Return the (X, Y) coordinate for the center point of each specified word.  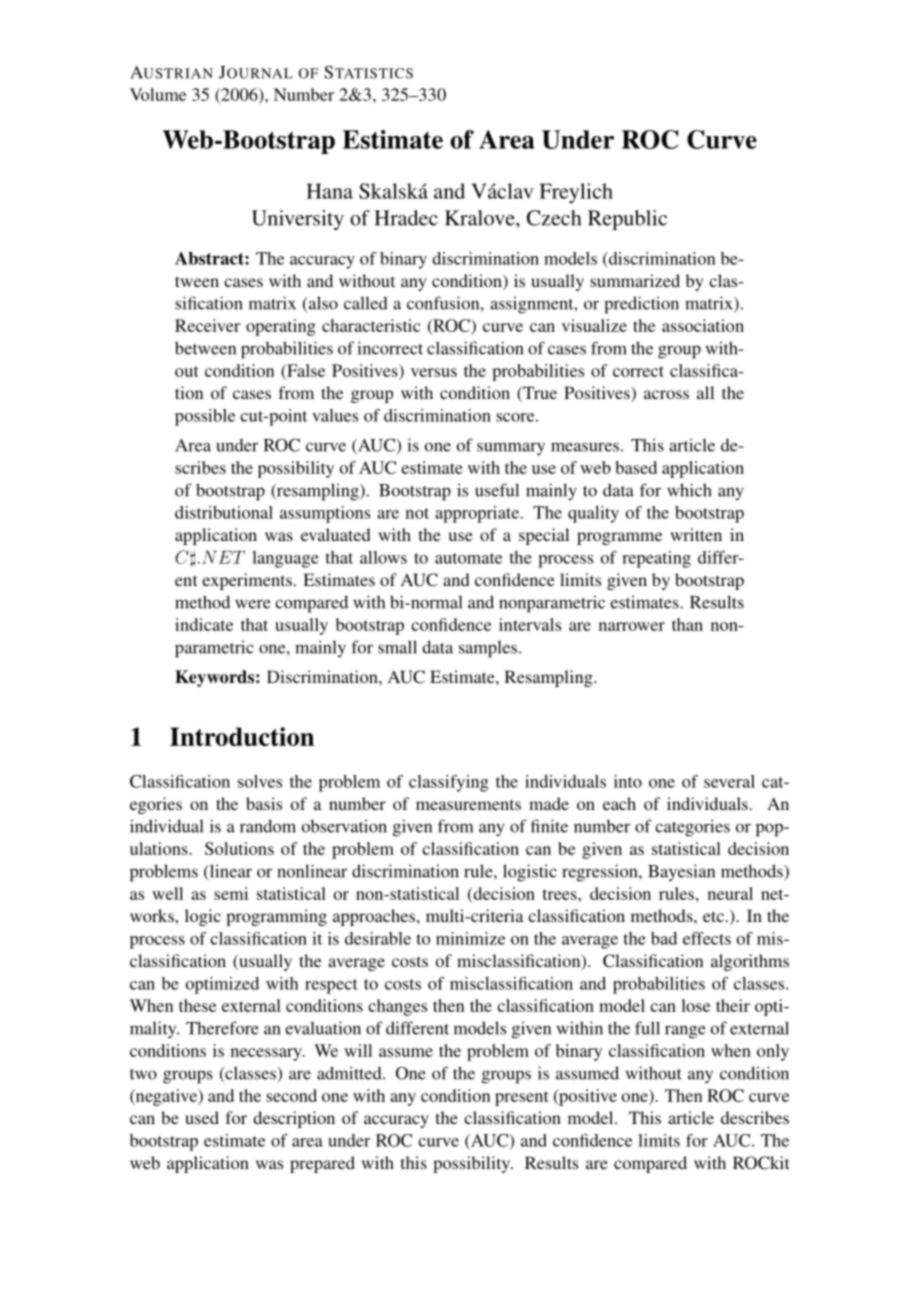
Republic (627, 220)
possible (205, 417)
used (202, 1117)
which (689, 490)
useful (497, 490)
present (522, 1098)
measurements (468, 804)
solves (260, 781)
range (685, 1032)
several (729, 781)
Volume (158, 94)
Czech (554, 218)
